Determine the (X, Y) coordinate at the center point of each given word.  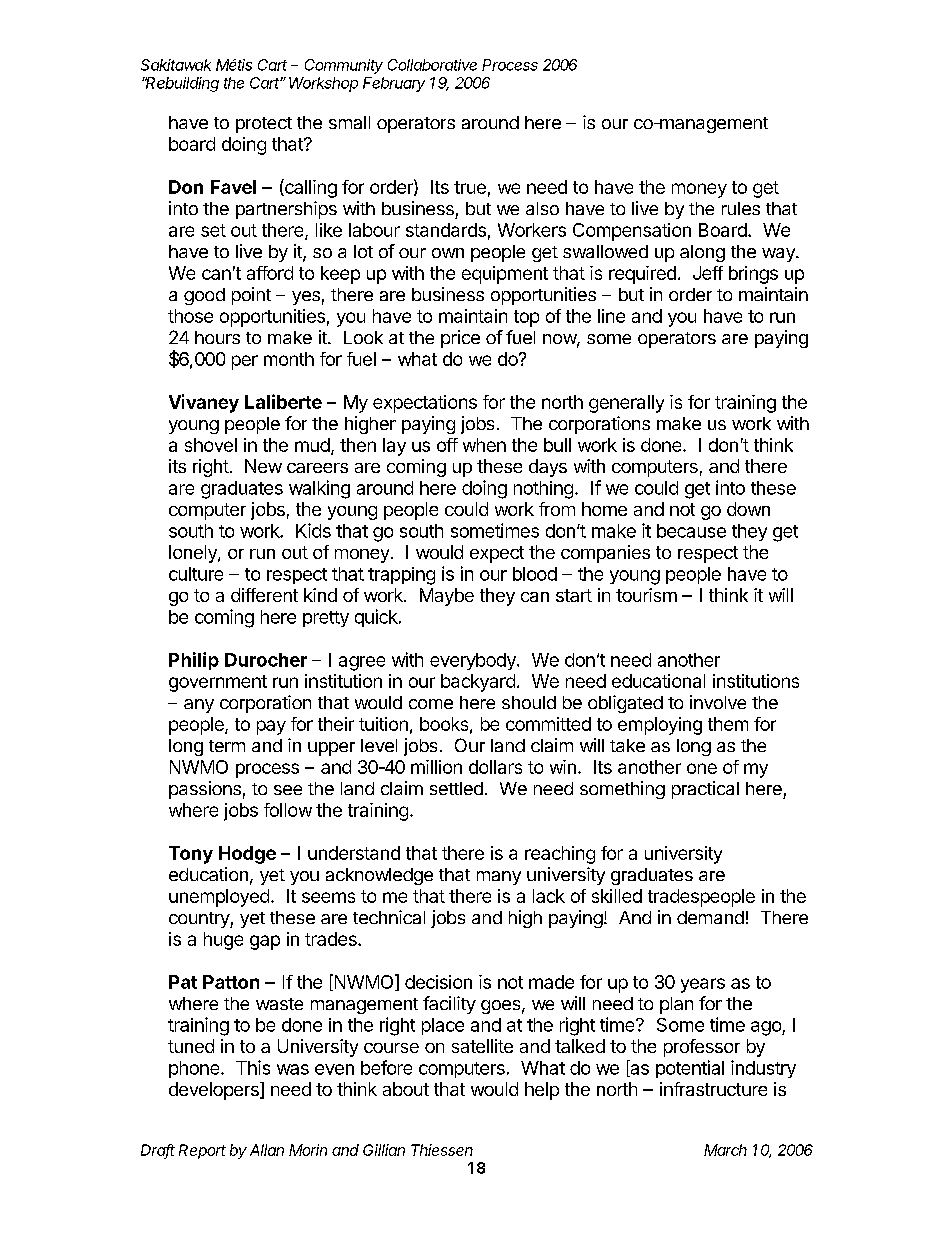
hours (217, 337)
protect (264, 125)
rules (741, 208)
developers (215, 1091)
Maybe (447, 597)
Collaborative (432, 65)
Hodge (247, 855)
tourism (646, 595)
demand (710, 917)
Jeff (708, 273)
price (460, 339)
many (499, 878)
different (264, 595)
